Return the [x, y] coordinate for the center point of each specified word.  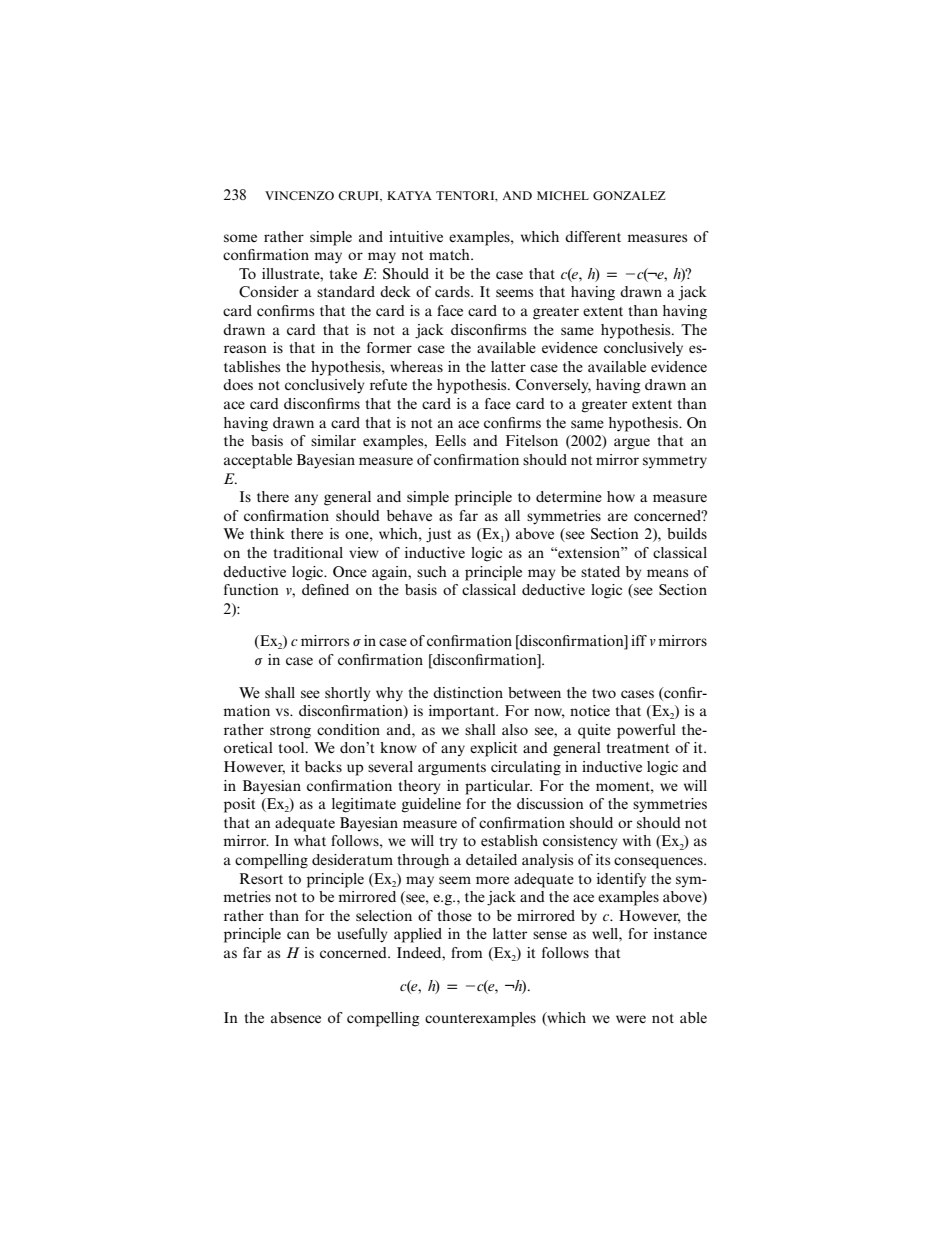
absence [296, 1017]
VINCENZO [299, 195]
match [450, 254]
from [467, 952]
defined [325, 589]
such [432, 571]
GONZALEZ [629, 195]
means [667, 573]
